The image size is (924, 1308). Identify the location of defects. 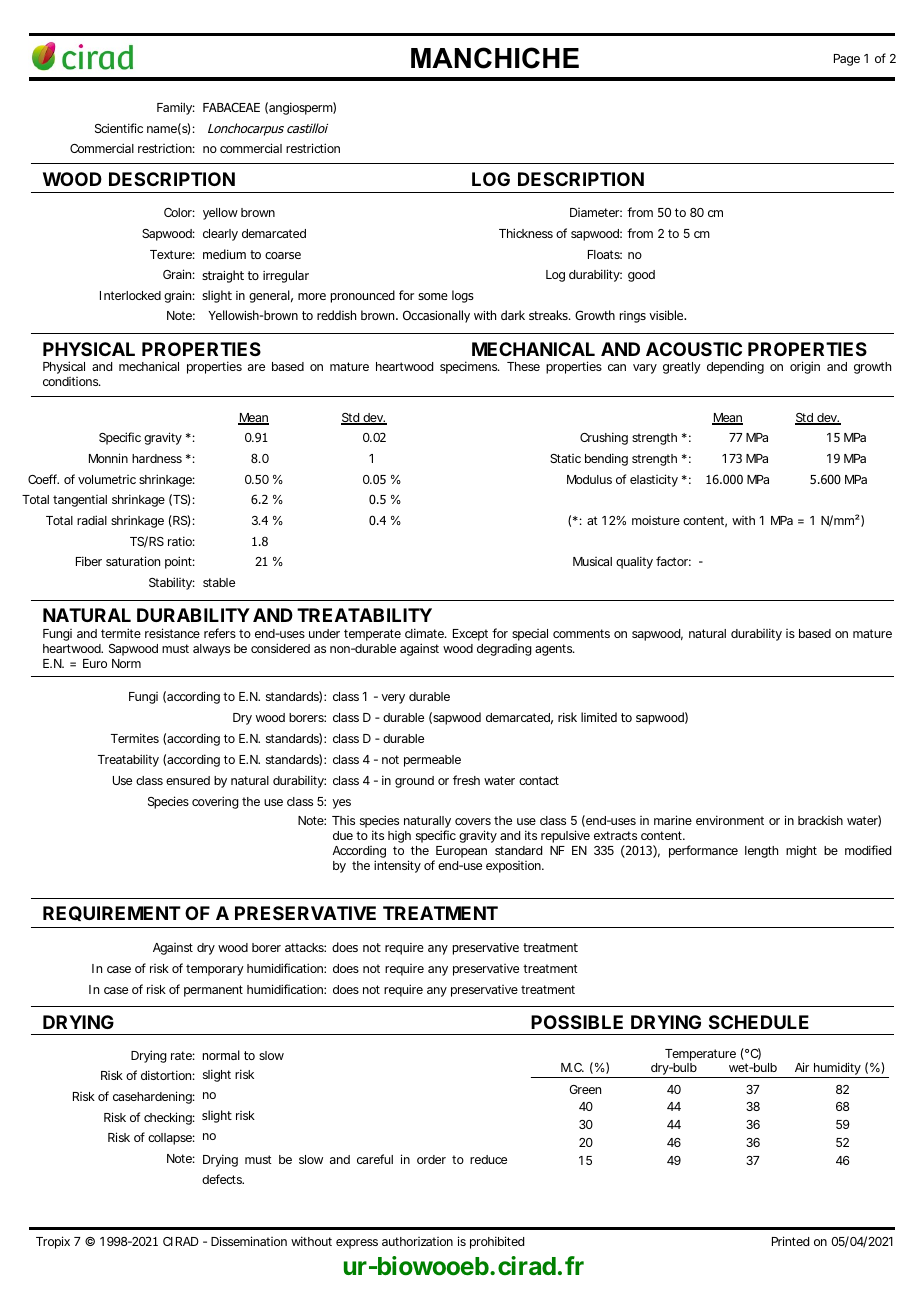
(223, 1179).
